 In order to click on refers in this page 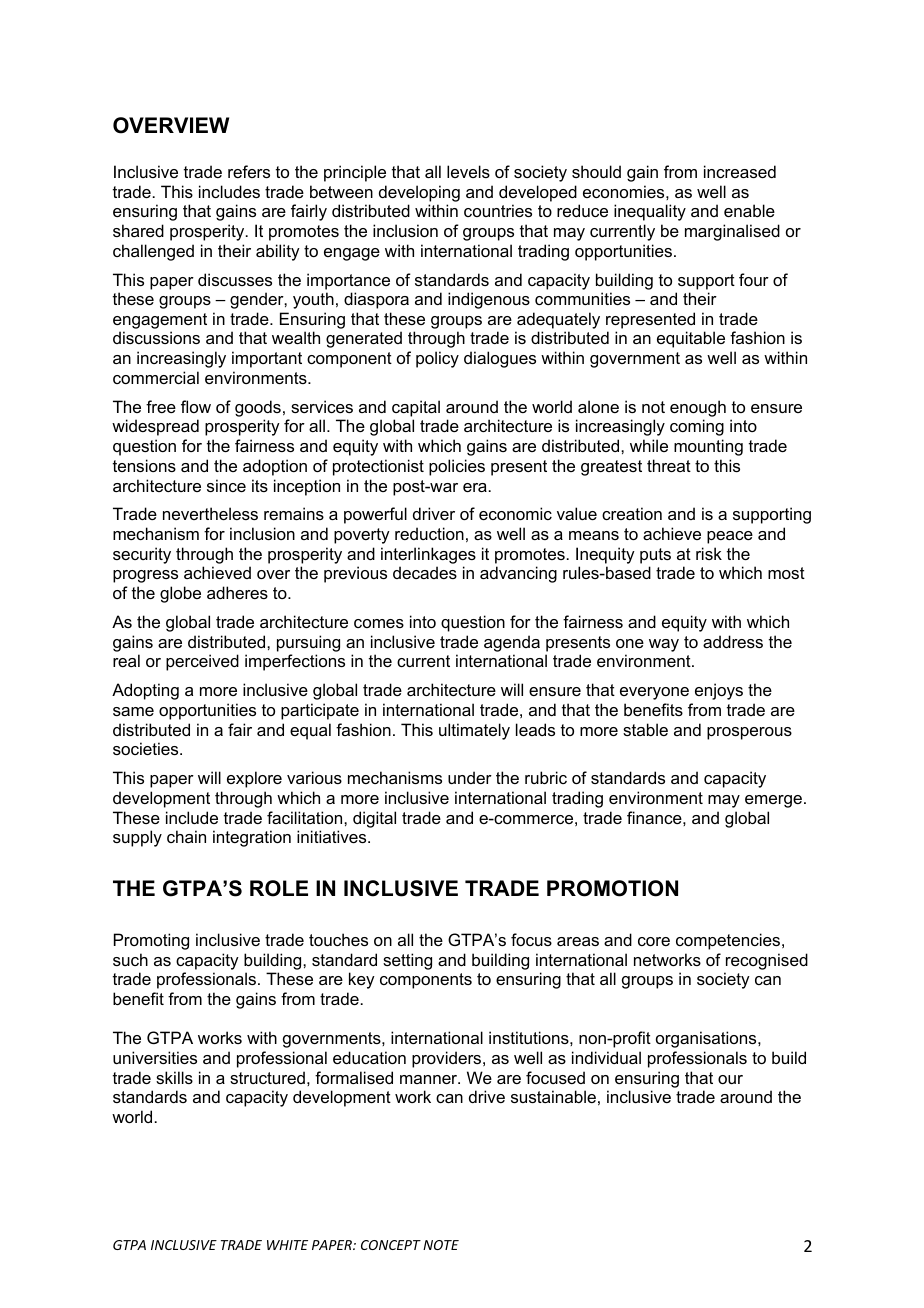, I will do `click(249, 171)`.
